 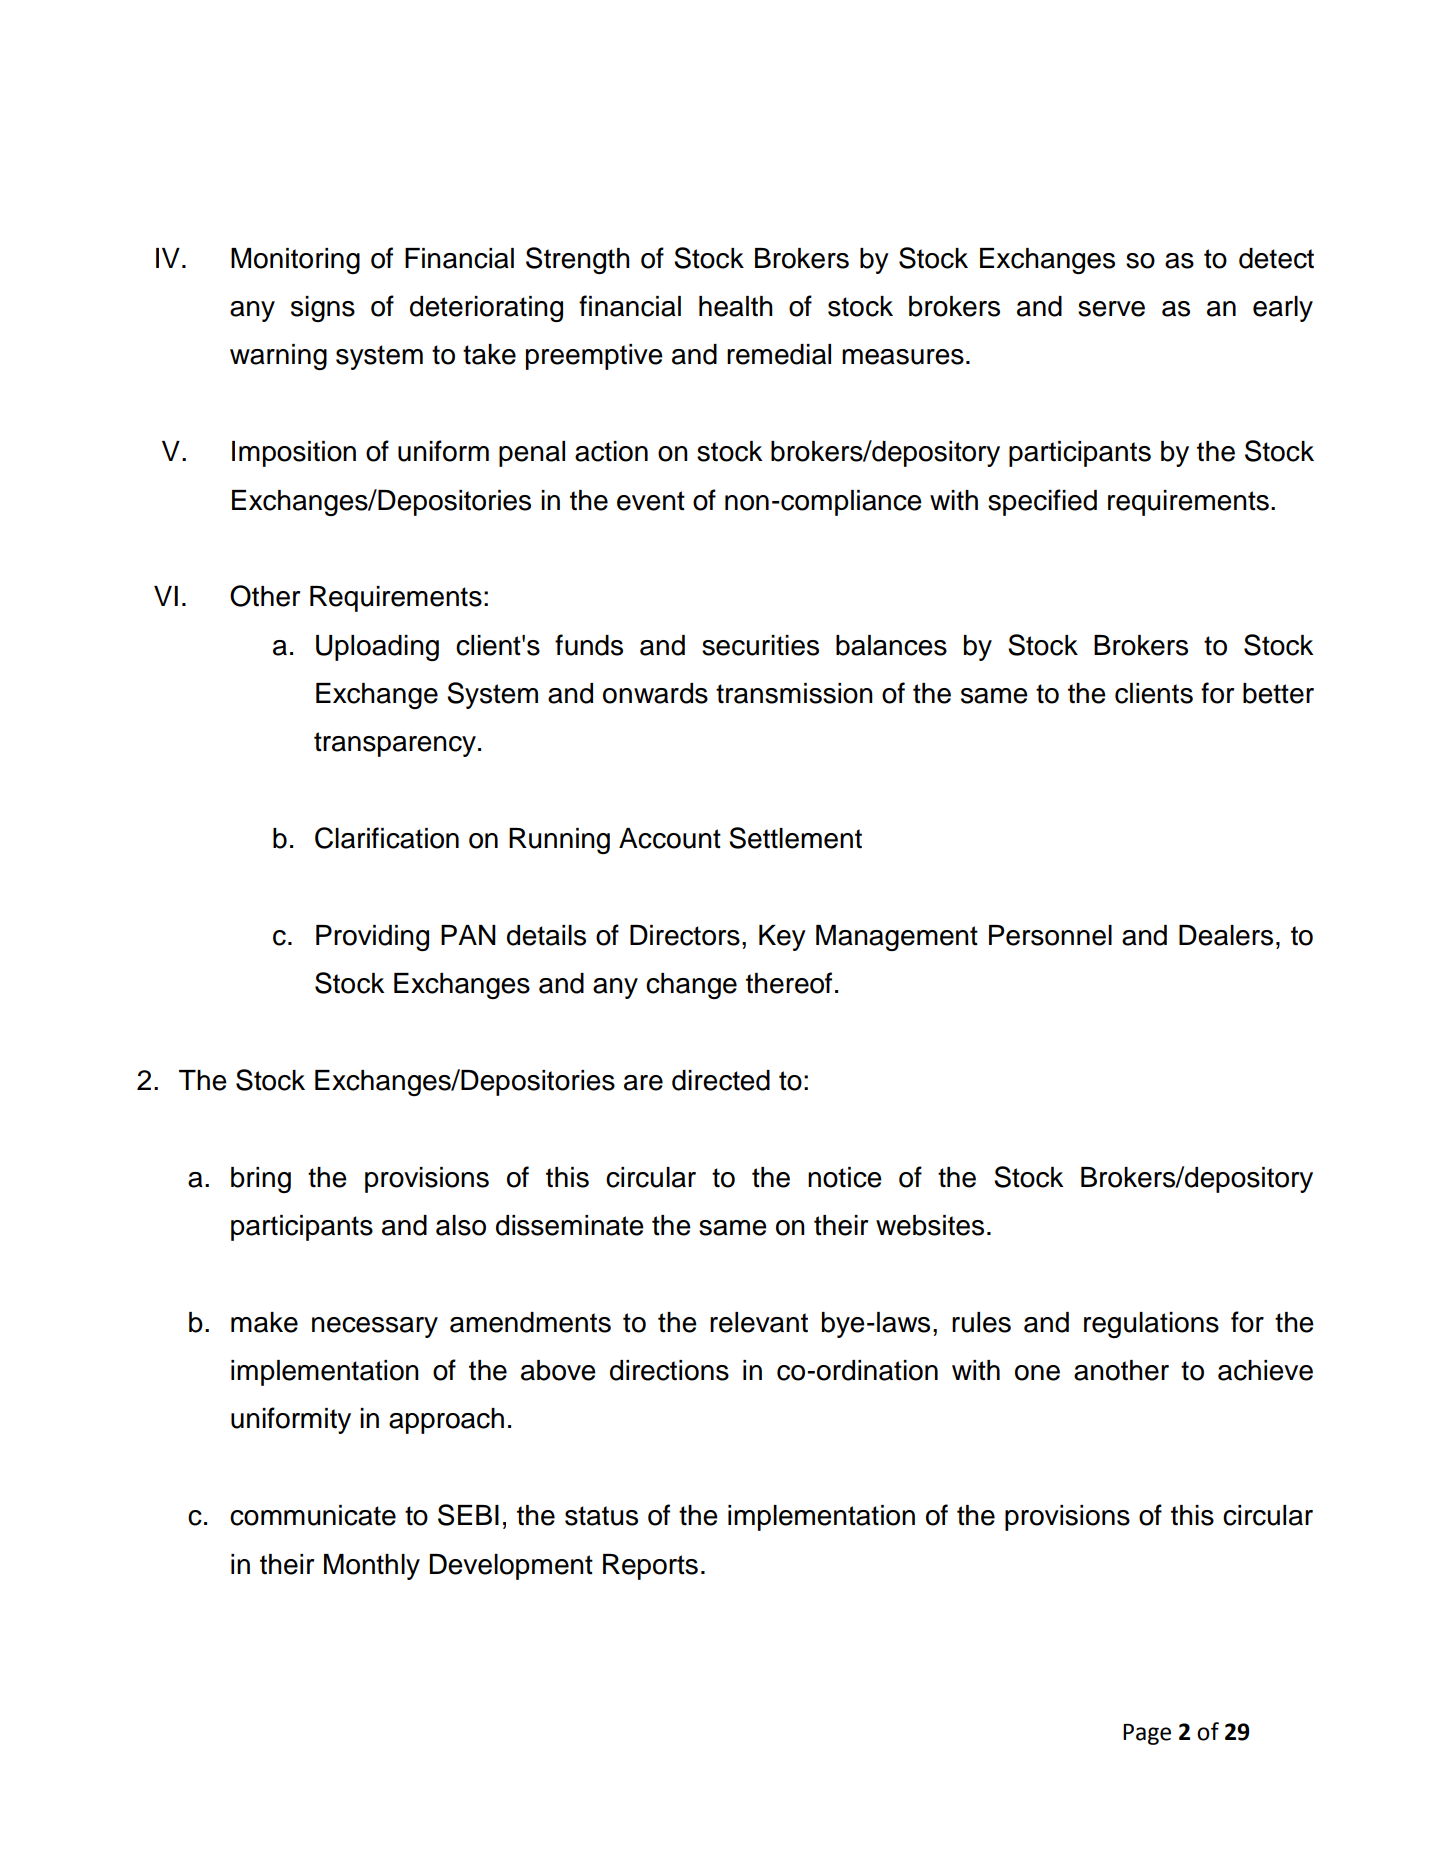 I want to click on health, so click(x=736, y=306).
